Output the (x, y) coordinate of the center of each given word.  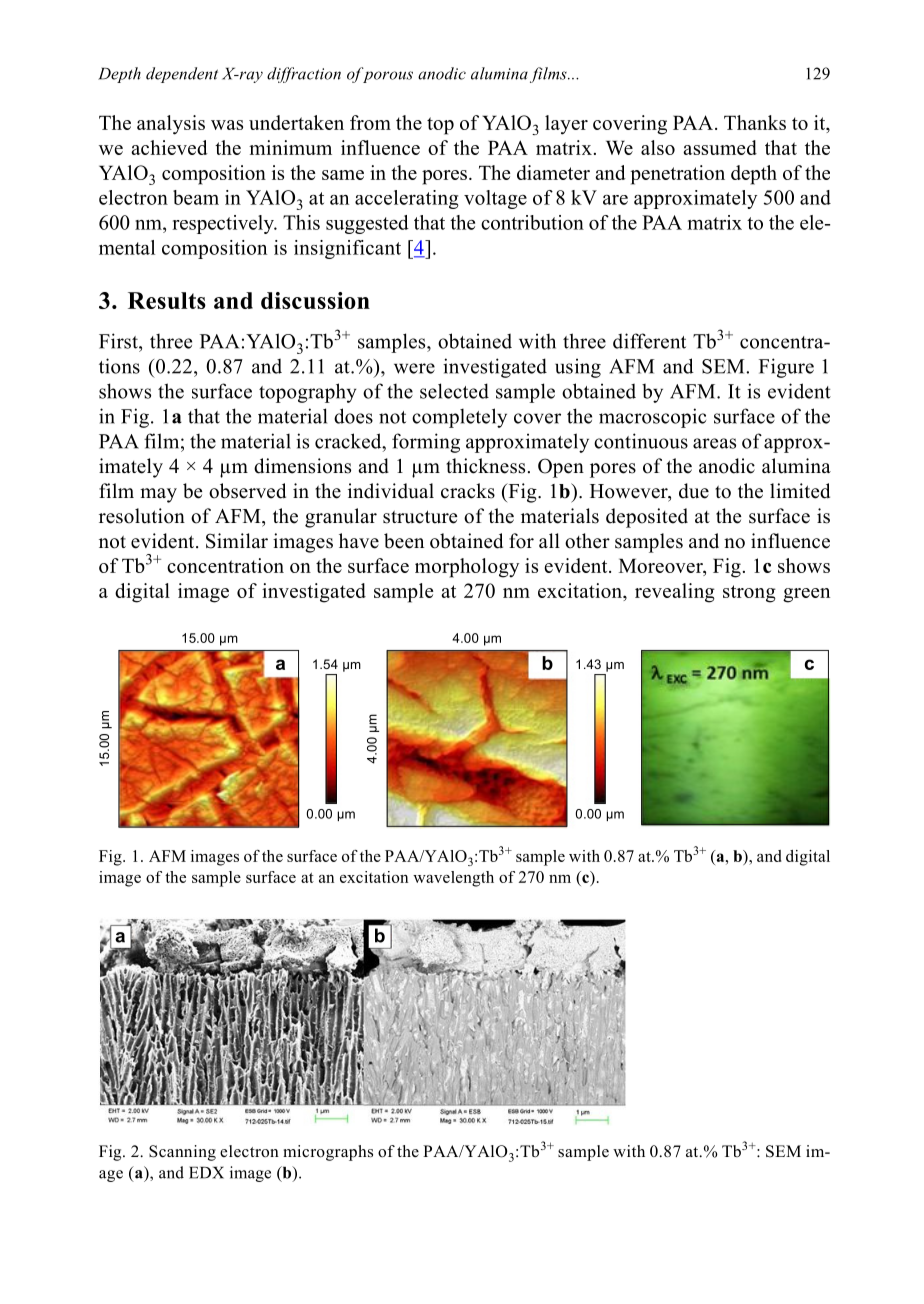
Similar (237, 541)
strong (749, 594)
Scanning (182, 1153)
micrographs (328, 1153)
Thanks (755, 122)
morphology (467, 568)
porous (388, 77)
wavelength (453, 879)
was (227, 125)
